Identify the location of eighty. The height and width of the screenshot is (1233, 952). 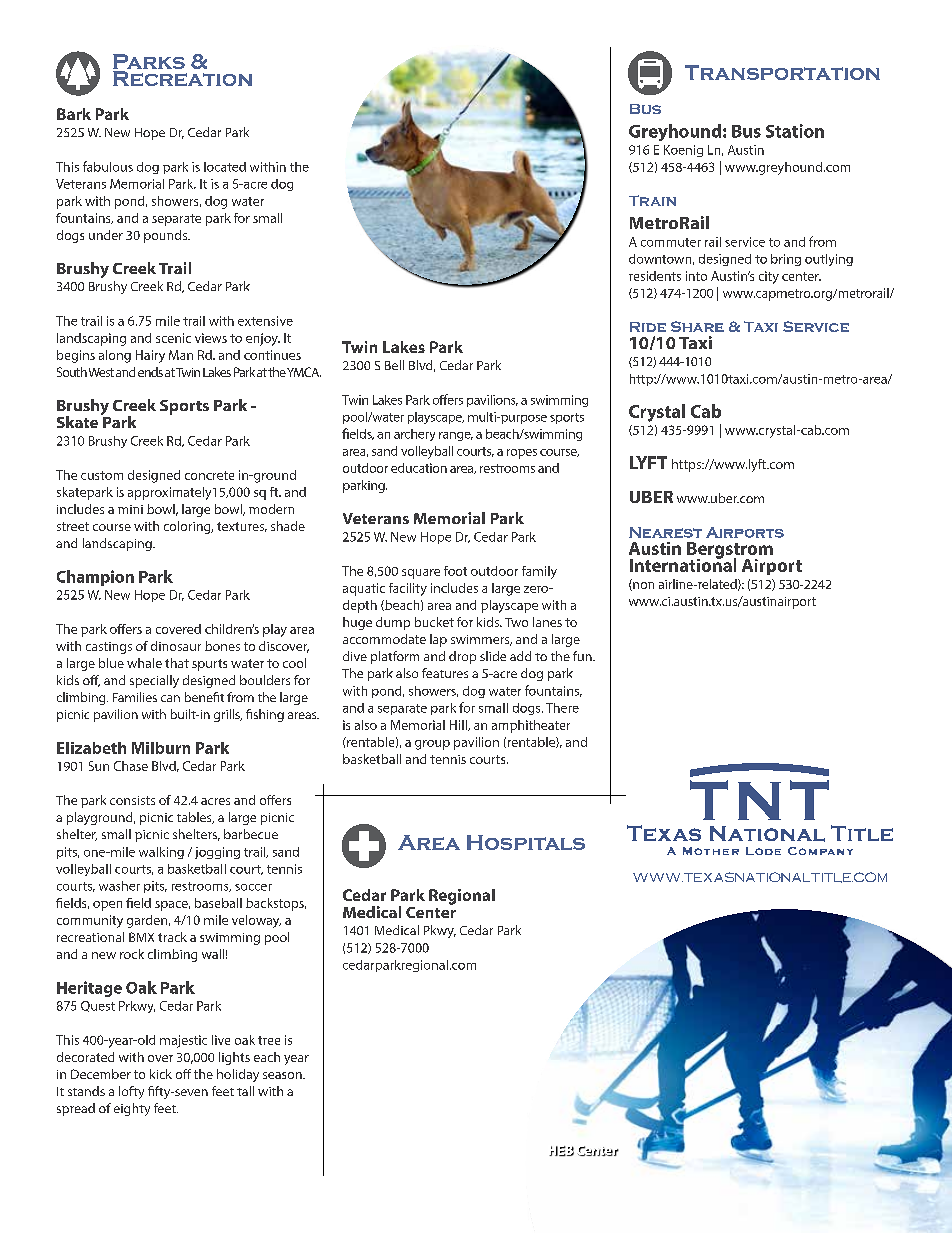
(132, 1109).
